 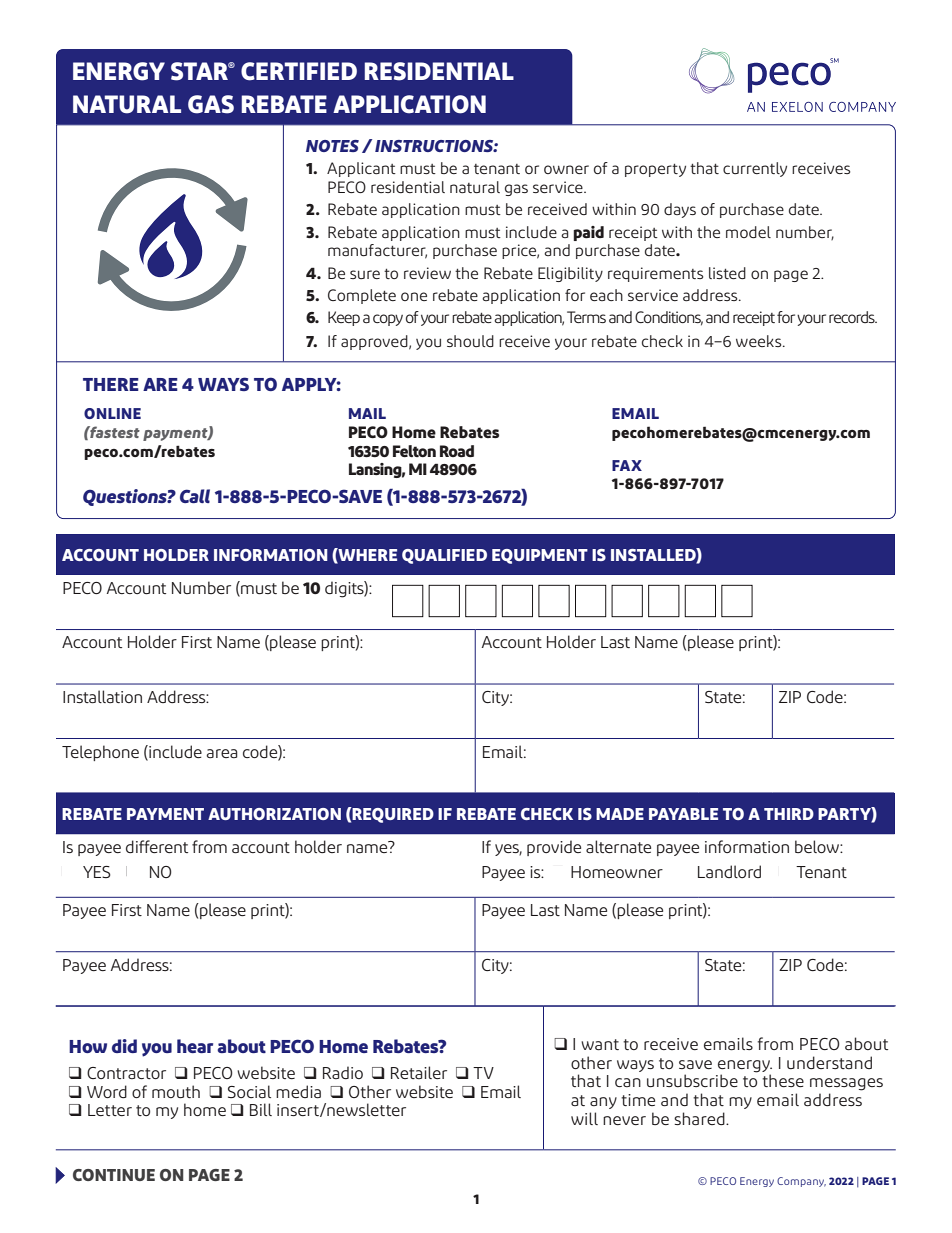 I want to click on Call, so click(x=195, y=496).
